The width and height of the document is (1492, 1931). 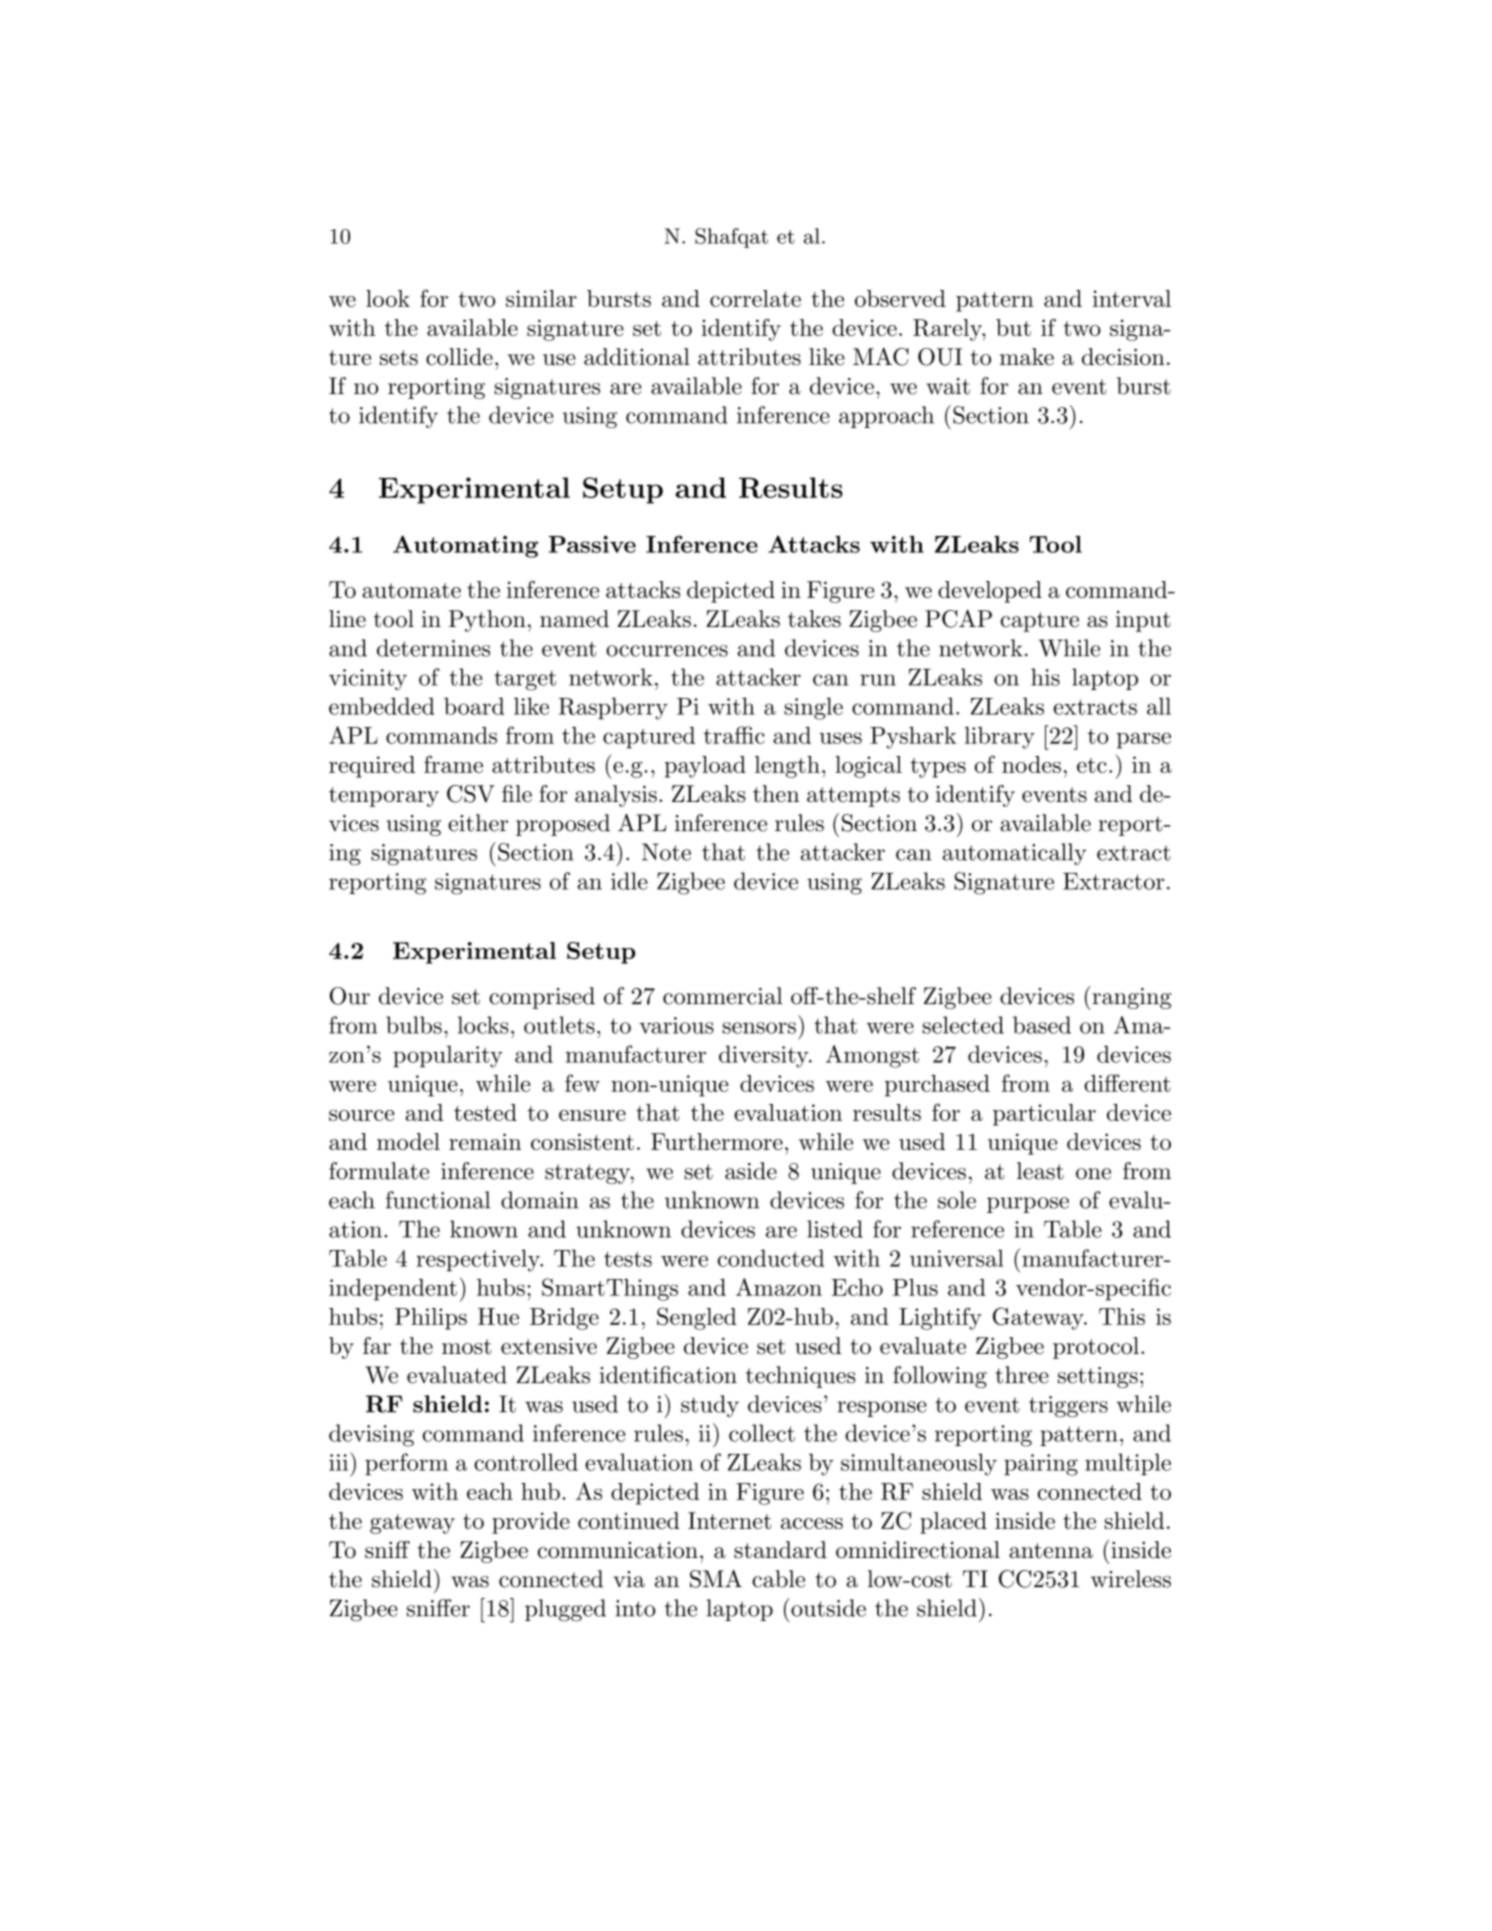 What do you see at coordinates (990, 592) in the document?
I see `developed` at bounding box center [990, 592].
